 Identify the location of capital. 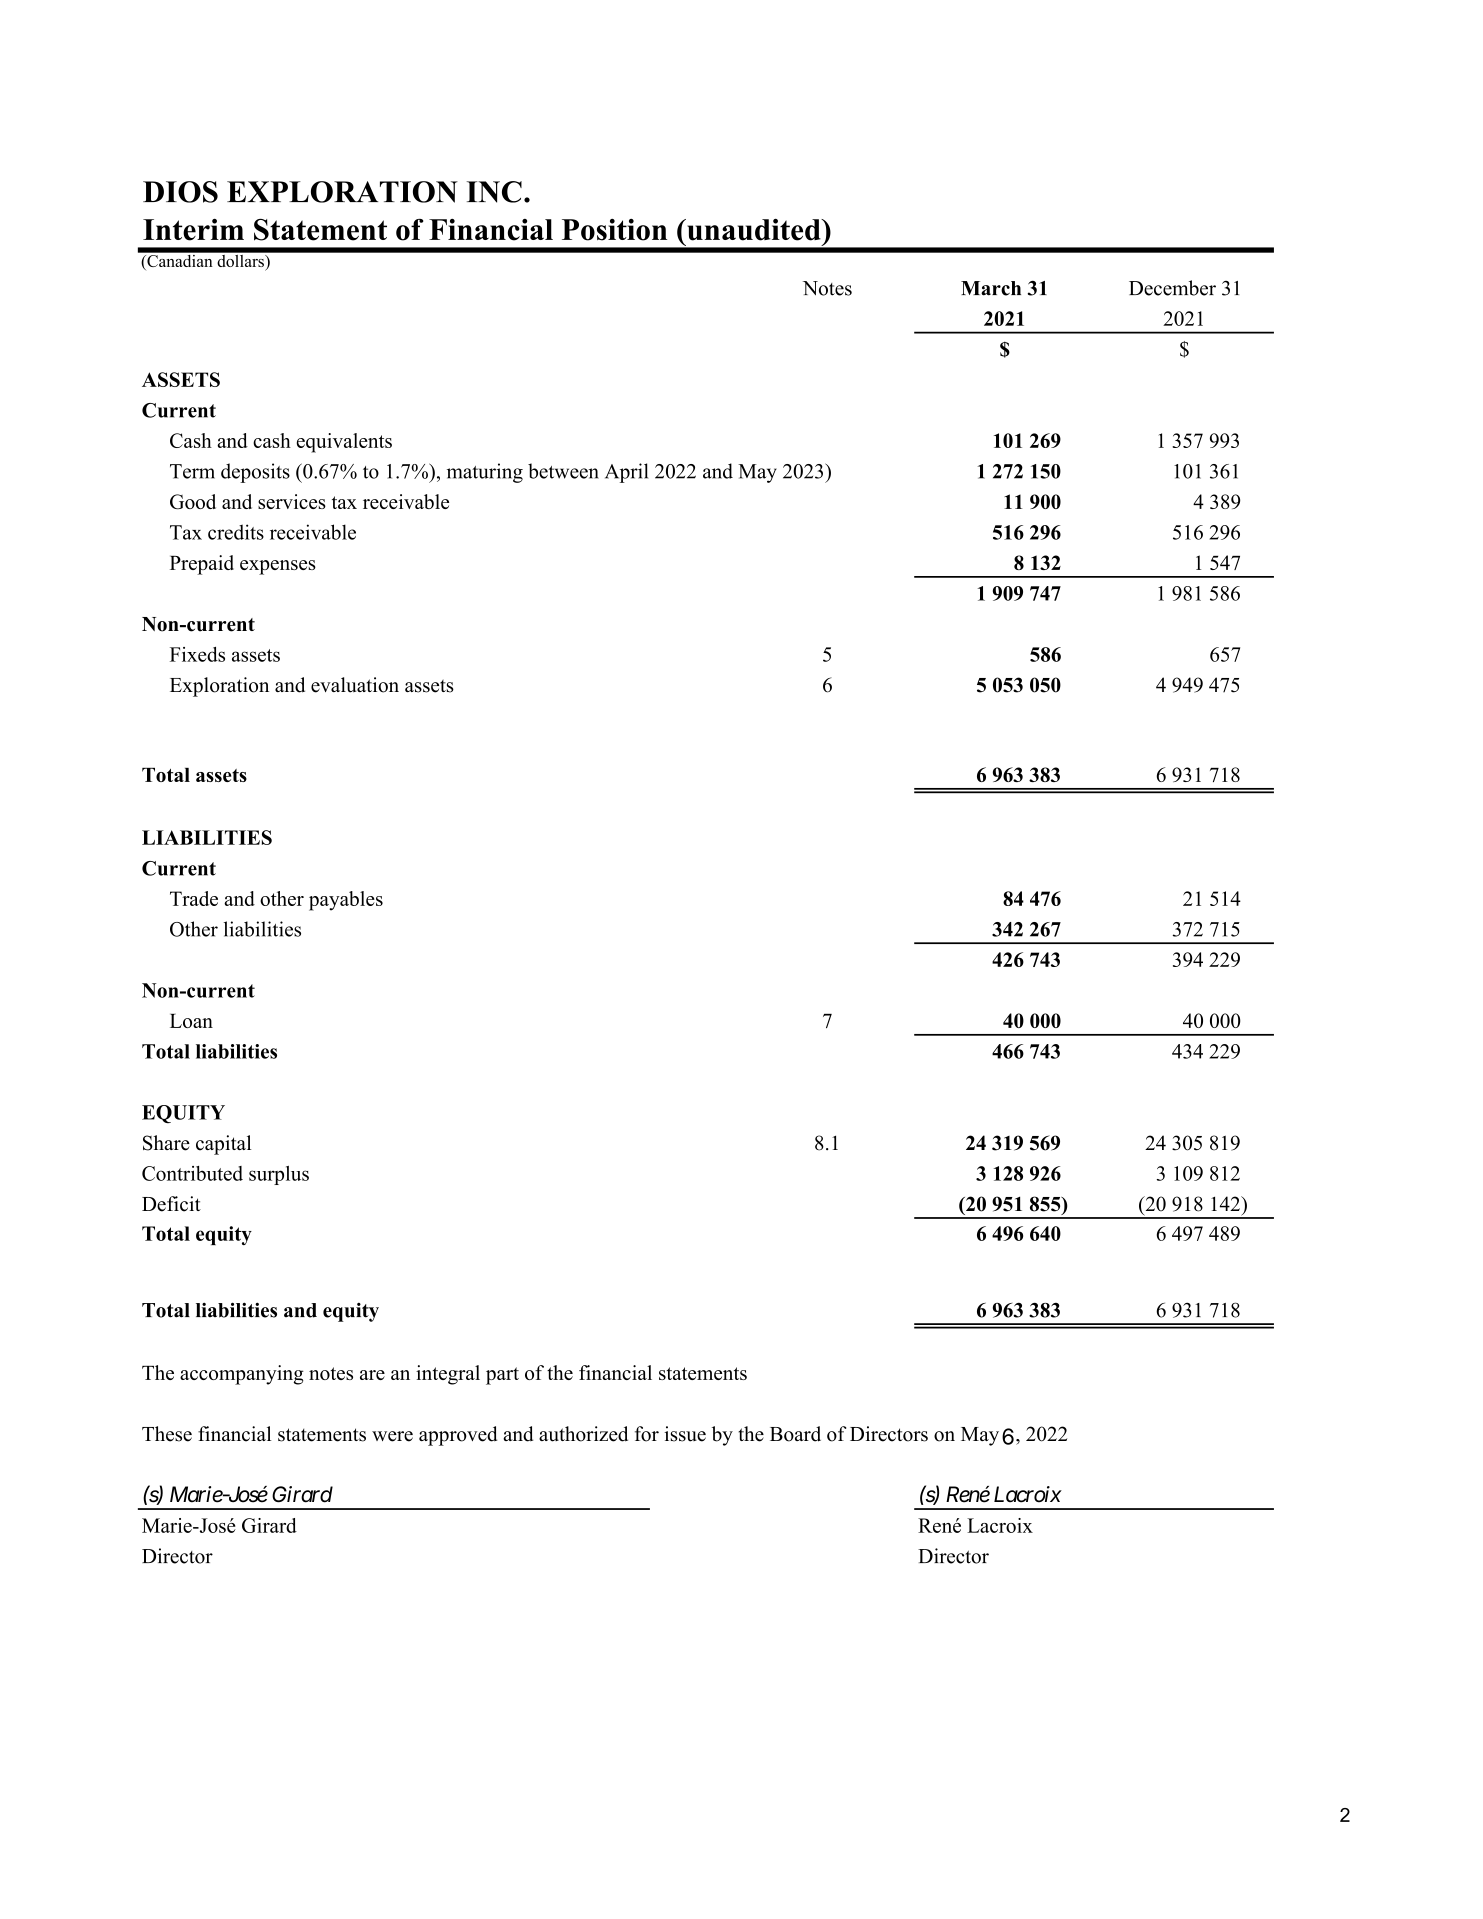
(223, 1145).
